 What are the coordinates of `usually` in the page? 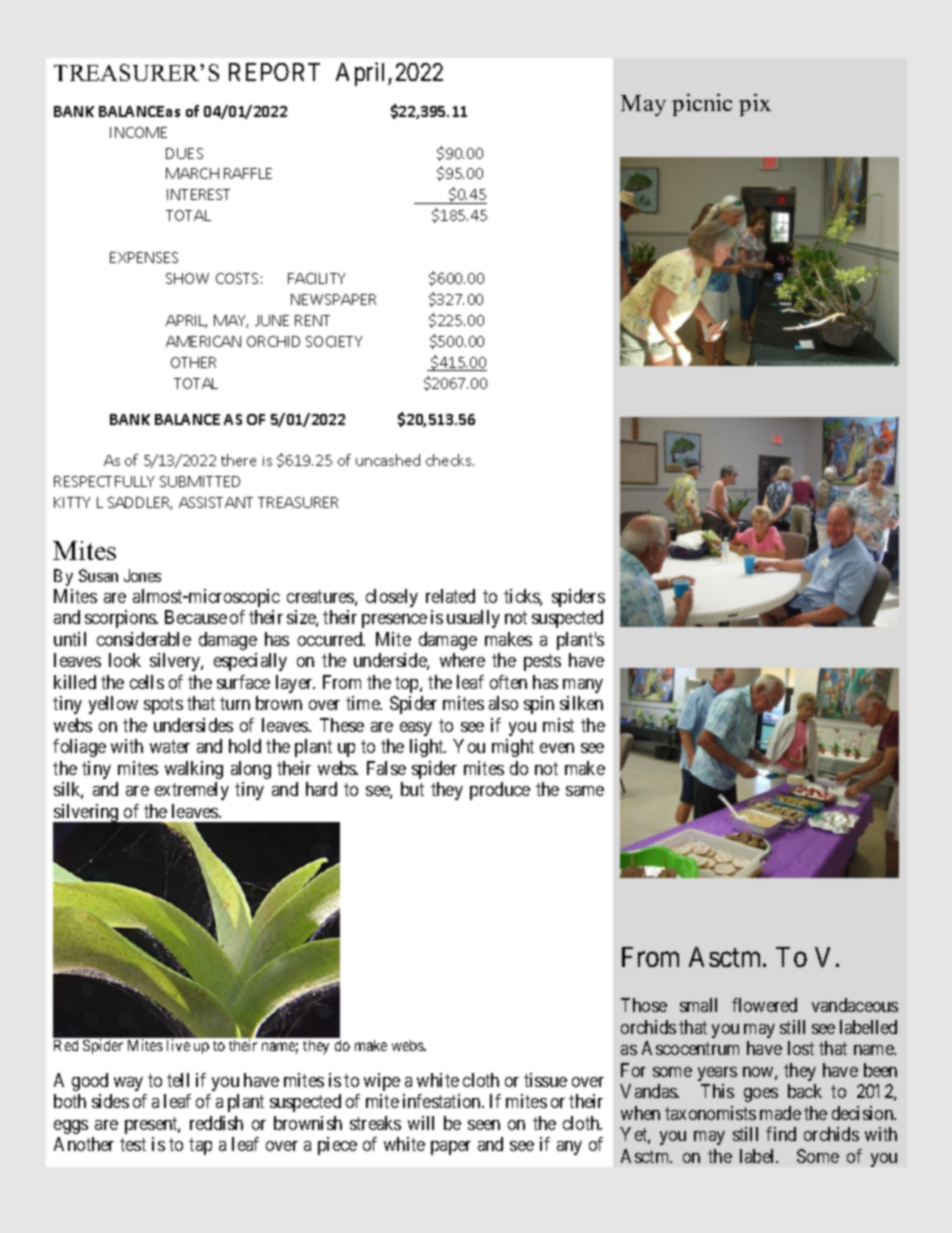 It's located at (473, 619).
